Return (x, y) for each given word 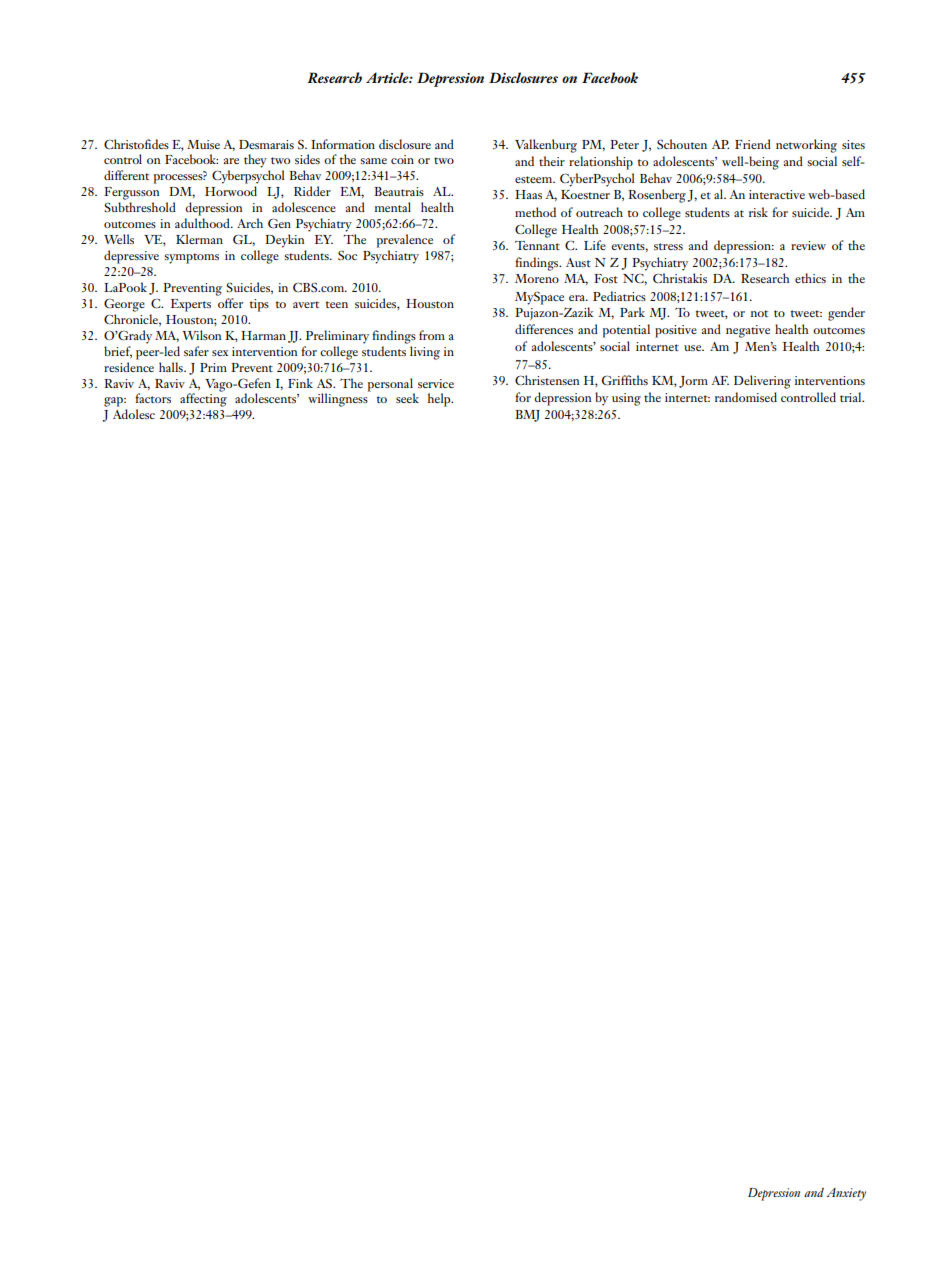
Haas (528, 194)
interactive (777, 194)
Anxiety (846, 1194)
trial (852, 397)
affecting (203, 399)
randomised (746, 397)
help (440, 400)
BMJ (527, 416)
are (231, 161)
